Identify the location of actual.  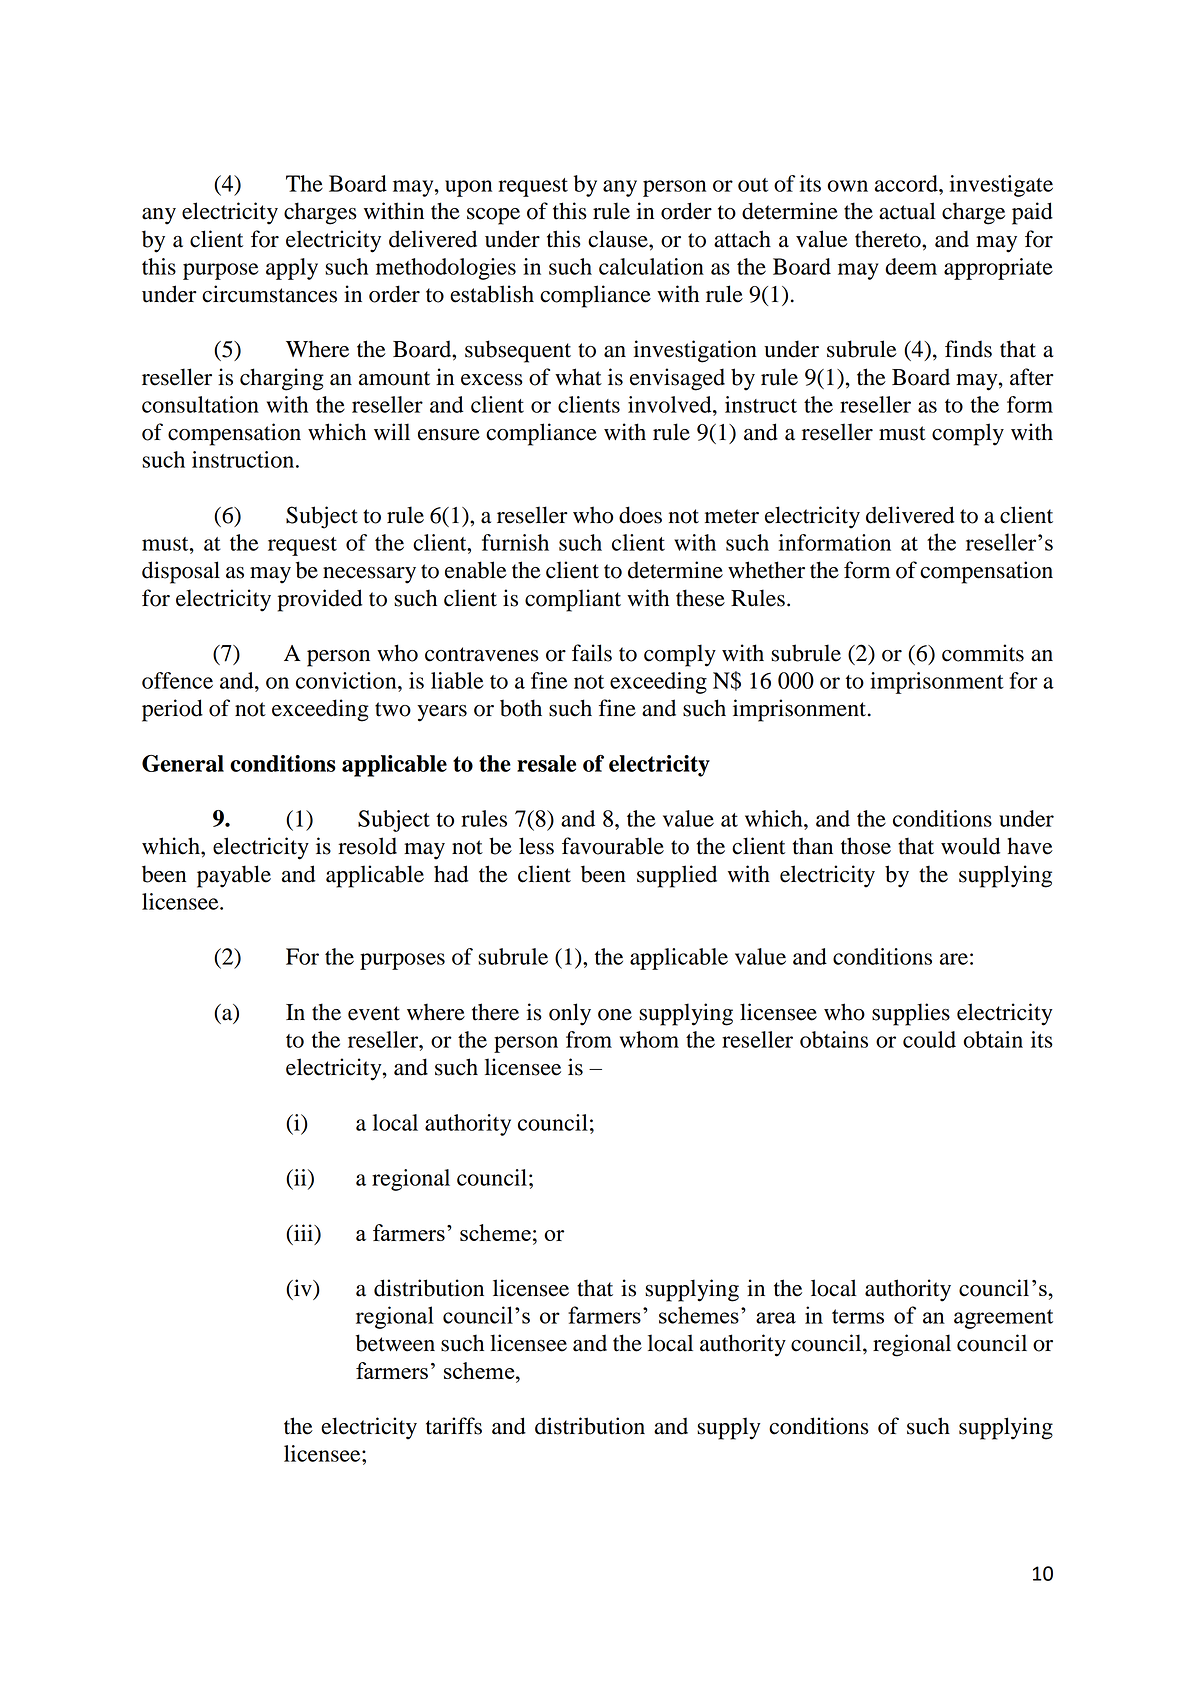
(907, 211).
